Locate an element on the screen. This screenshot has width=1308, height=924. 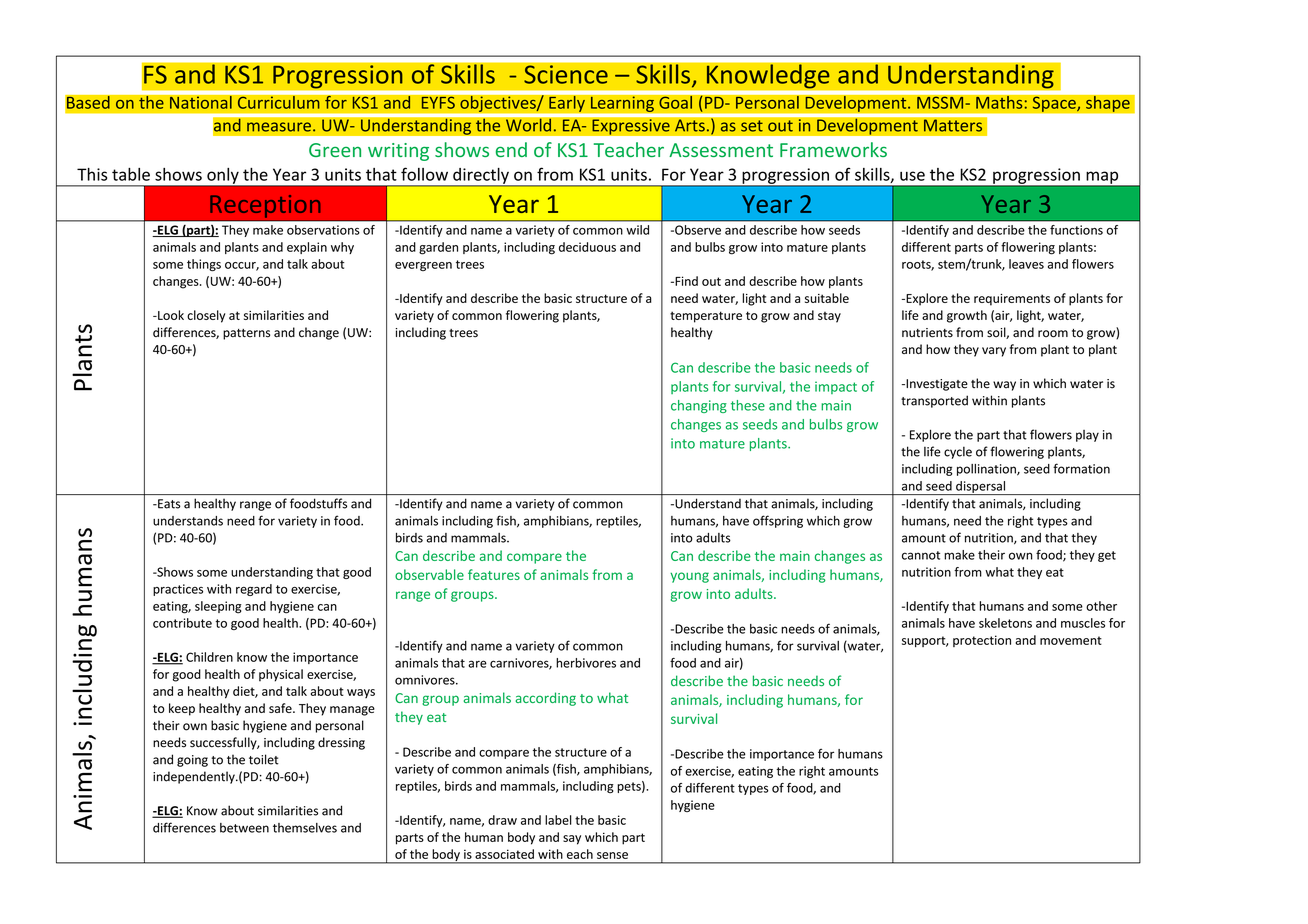
herbivores is located at coordinates (586, 663).
